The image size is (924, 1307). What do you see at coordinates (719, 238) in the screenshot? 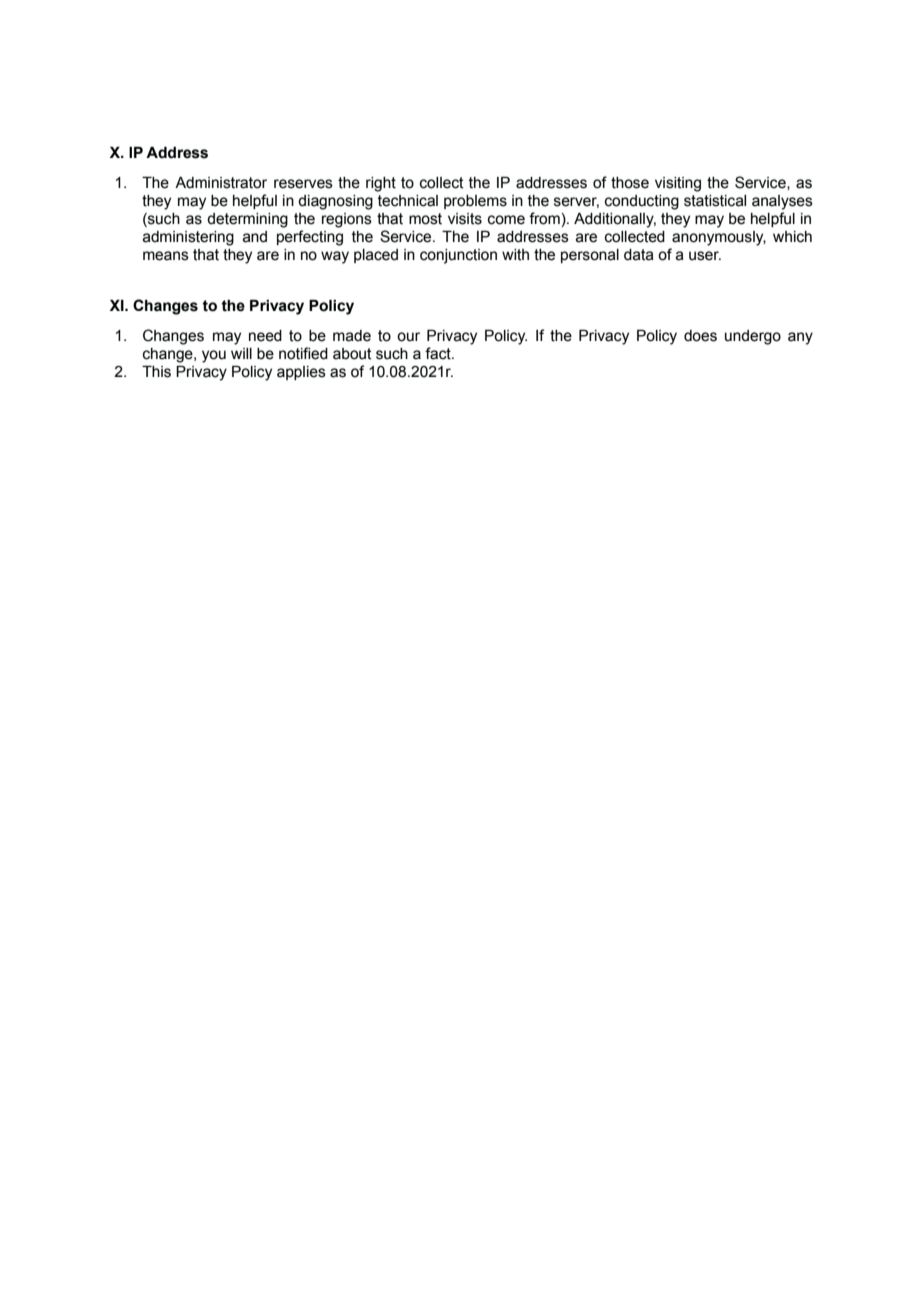
I see `anonymously` at bounding box center [719, 238].
